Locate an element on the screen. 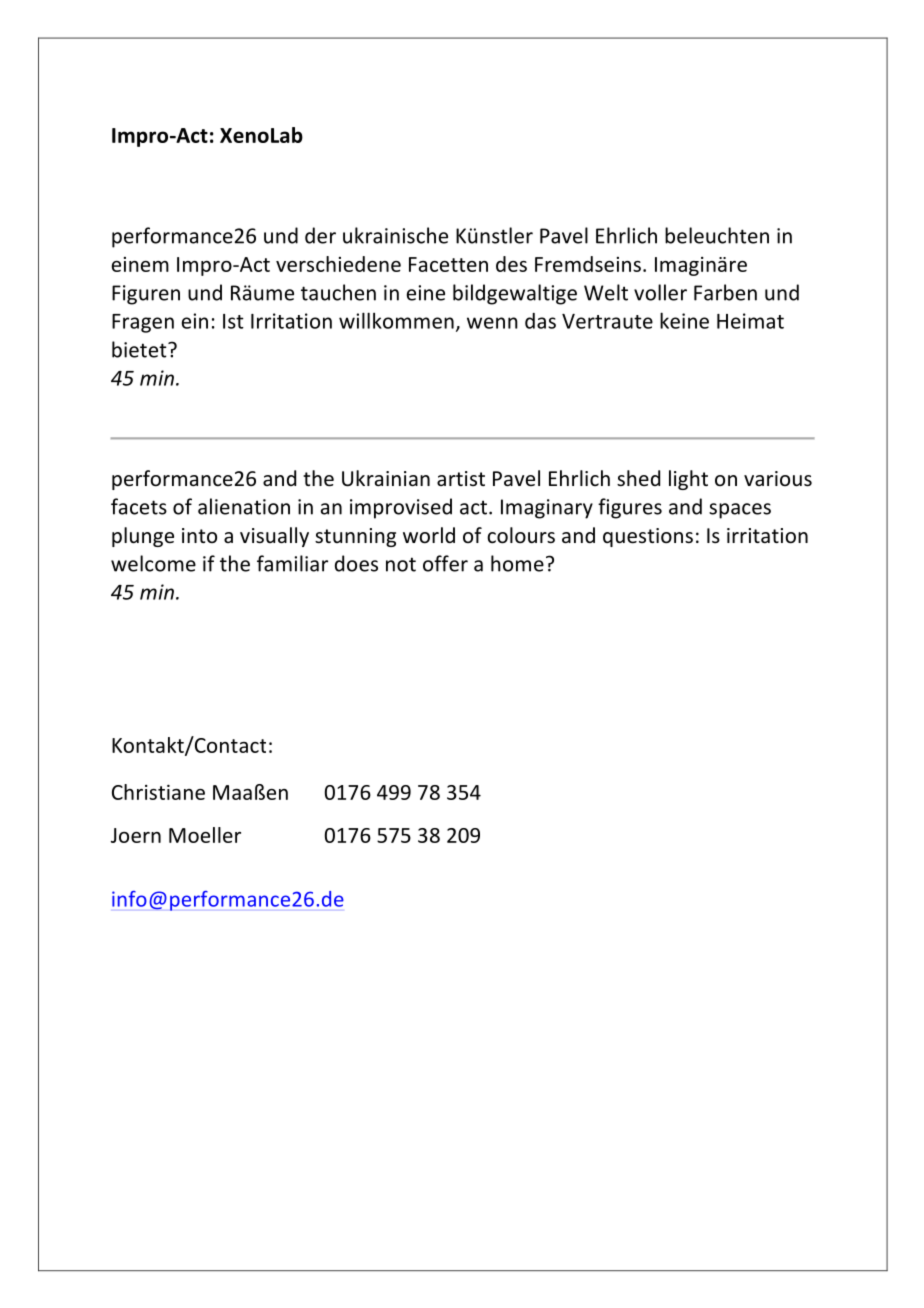  welcome is located at coordinates (153, 563).
